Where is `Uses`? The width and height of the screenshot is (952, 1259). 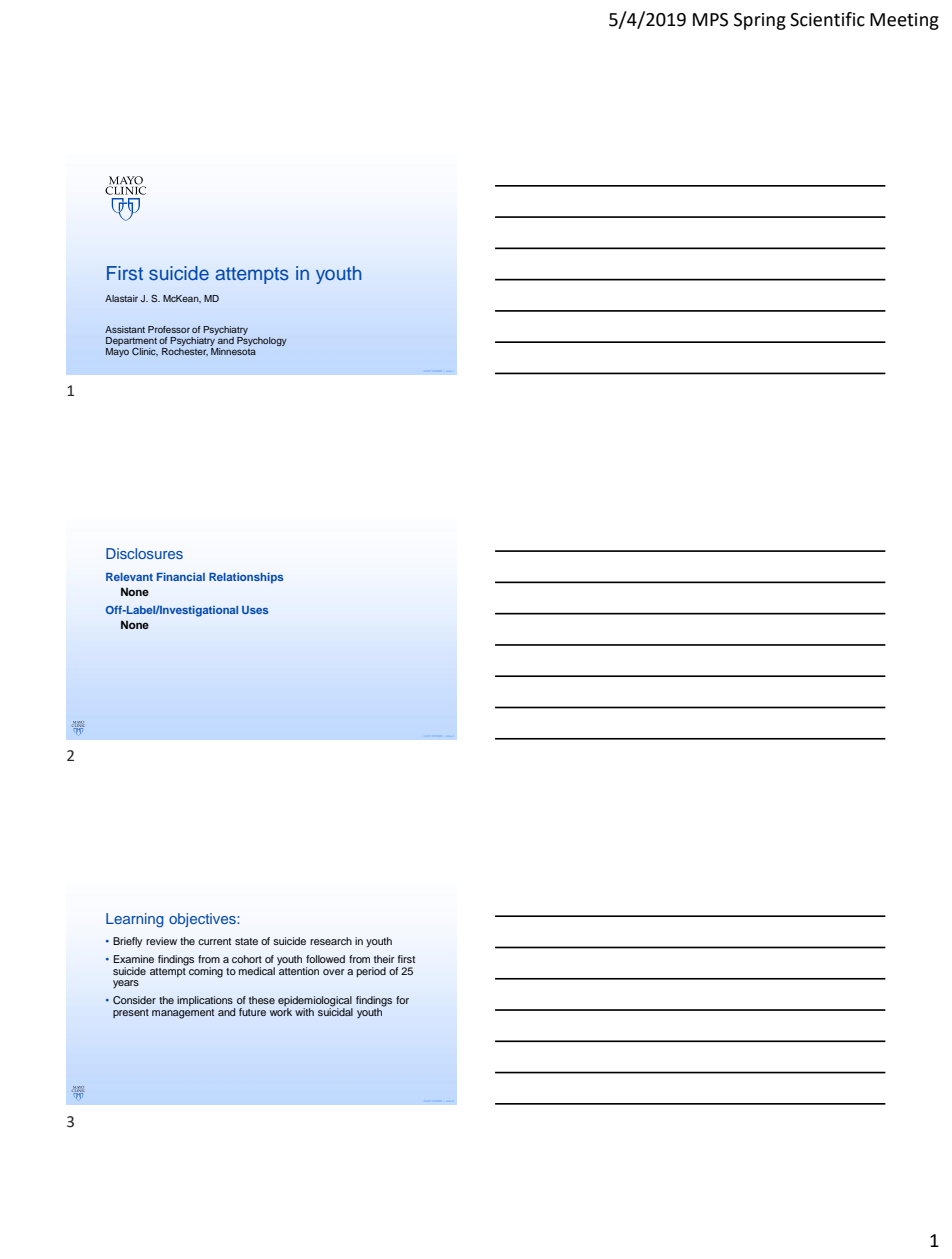 Uses is located at coordinates (255, 610).
